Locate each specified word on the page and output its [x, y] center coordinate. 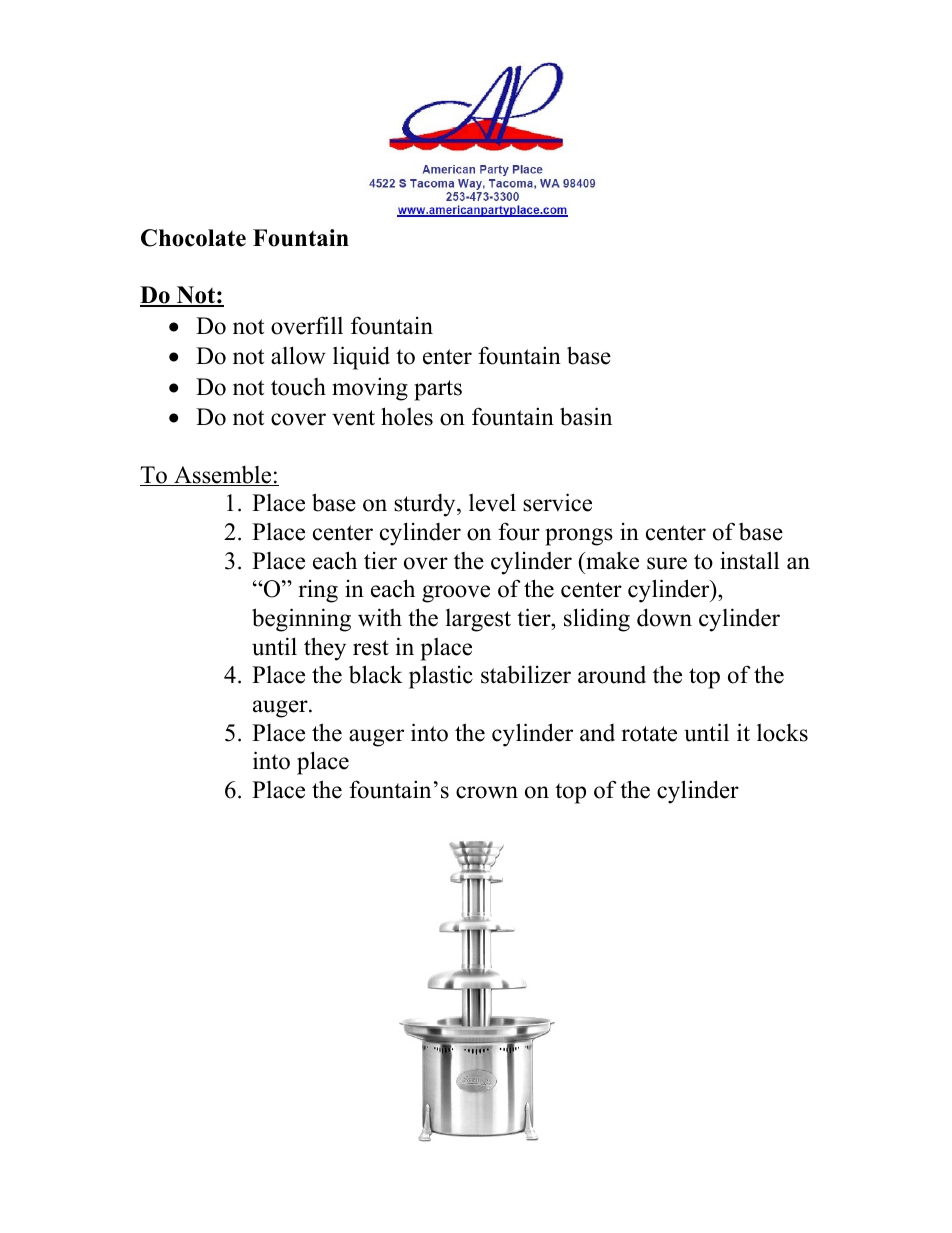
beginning [301, 620]
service [557, 502]
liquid [361, 358]
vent [353, 418]
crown [487, 792]
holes [407, 416]
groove [456, 594]
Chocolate [193, 238]
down [664, 617]
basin [586, 416]
